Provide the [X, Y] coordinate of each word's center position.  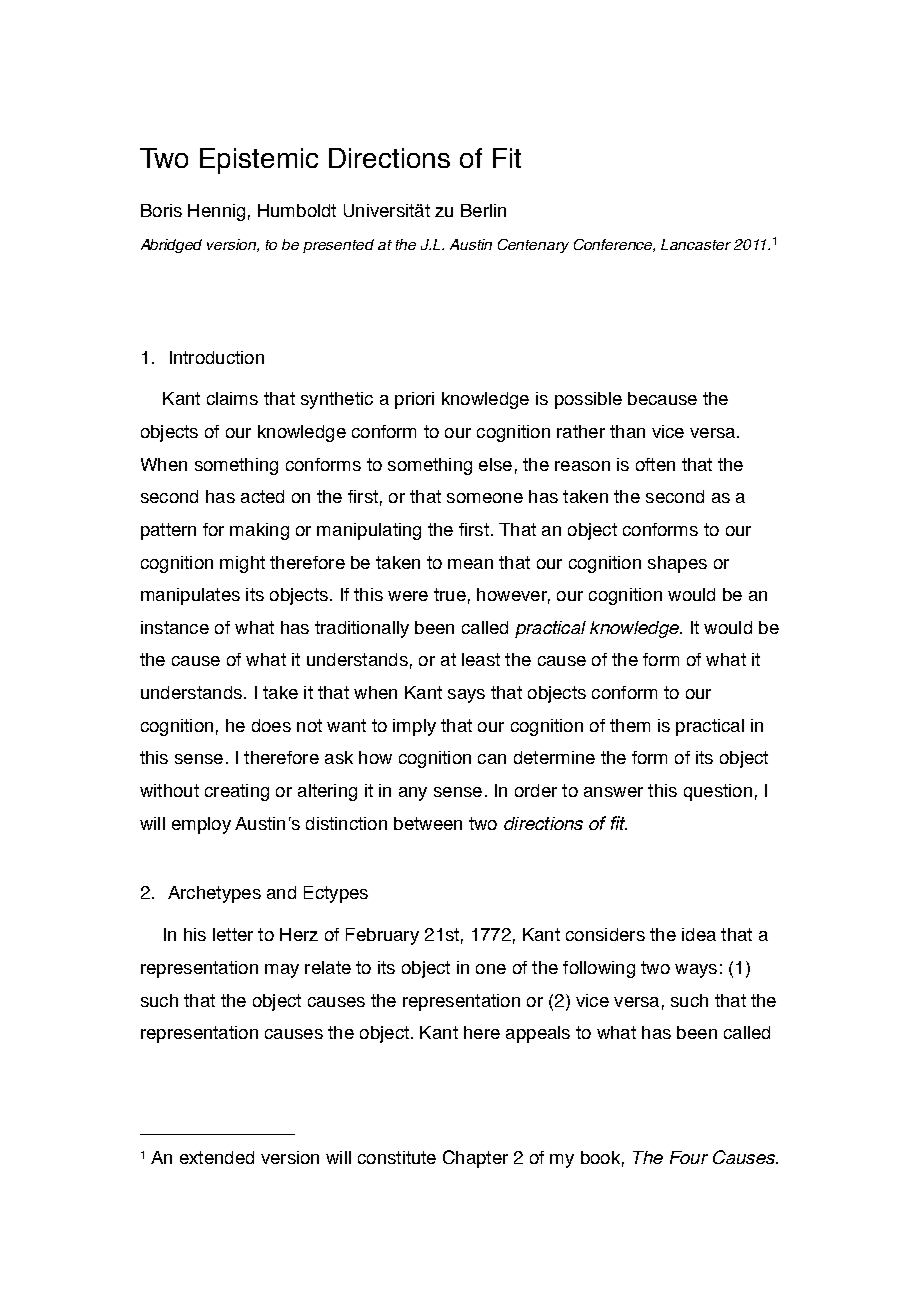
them [630, 725]
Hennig [216, 212]
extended [217, 1157]
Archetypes [214, 894]
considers [605, 934]
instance [175, 627]
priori [414, 400]
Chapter [475, 1159]
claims [232, 398]
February [382, 936]
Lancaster [696, 244]
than [627, 431]
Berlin [483, 210]
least [481, 659]
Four [689, 1157]
